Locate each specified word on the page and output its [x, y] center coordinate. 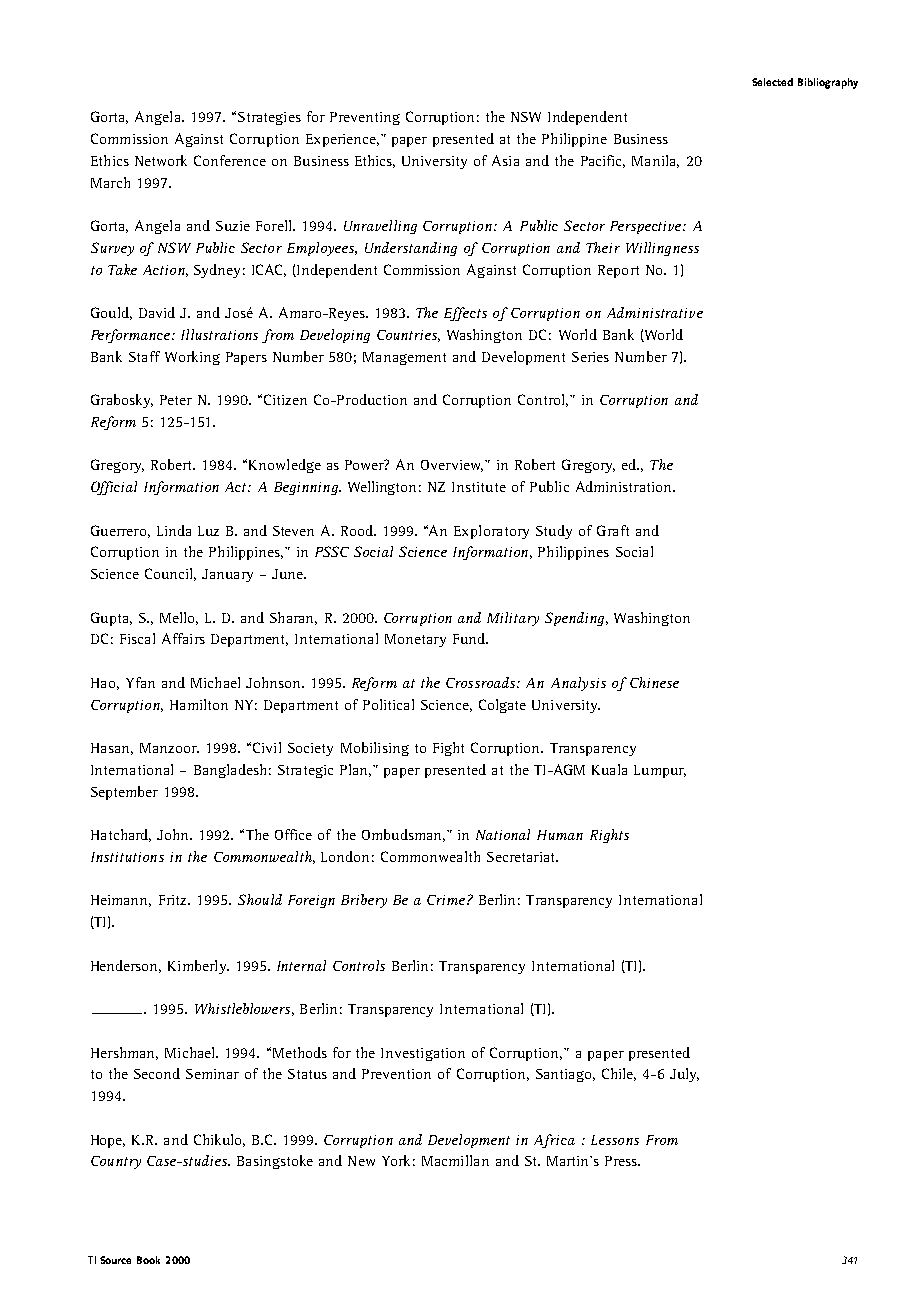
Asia [505, 160]
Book [148, 1260]
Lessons [615, 1140]
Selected [772, 82]
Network [161, 160]
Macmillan [455, 1160]
